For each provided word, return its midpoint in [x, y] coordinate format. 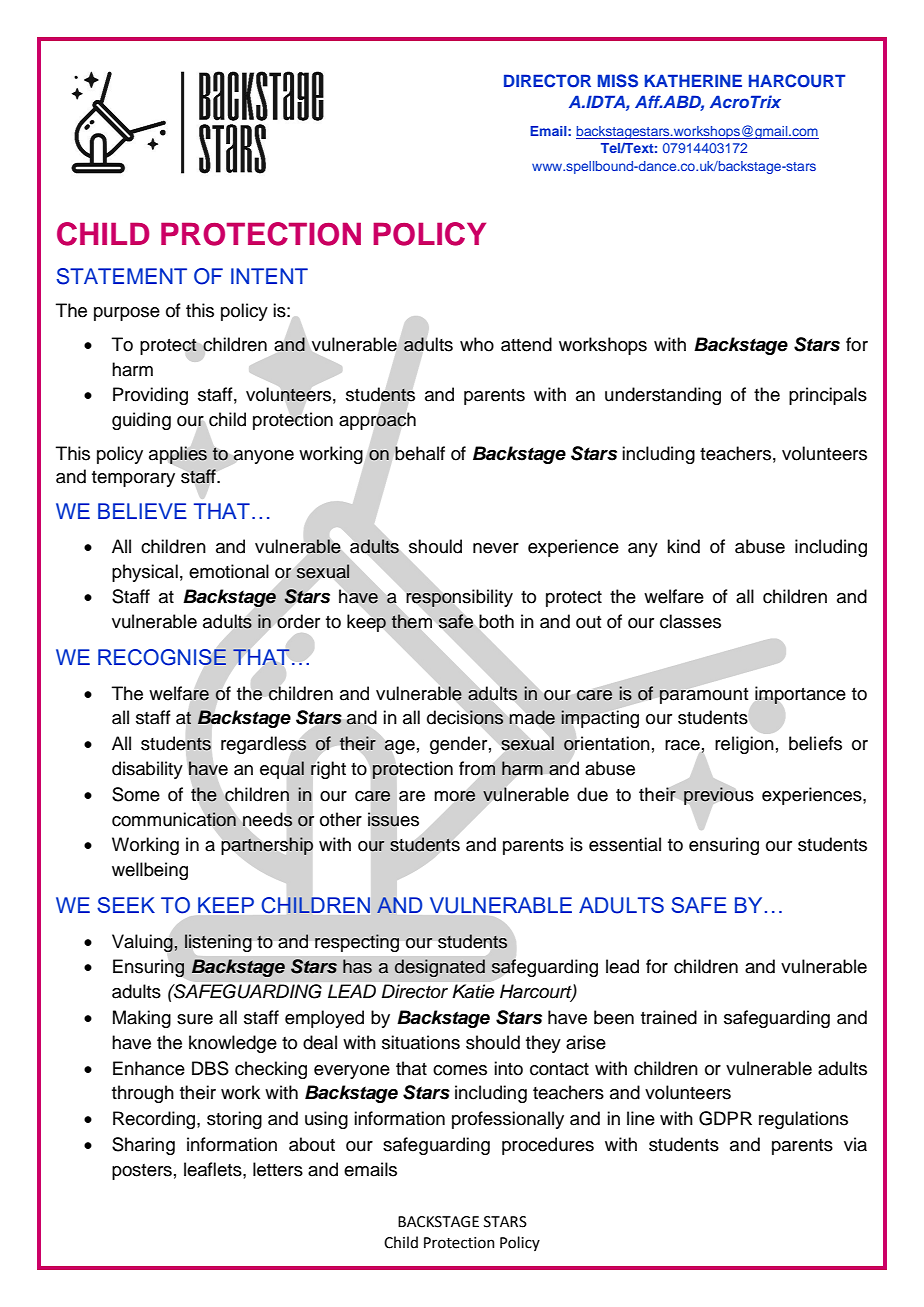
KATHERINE [693, 80]
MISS [618, 81]
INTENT [269, 276]
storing [234, 1120]
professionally [508, 1120]
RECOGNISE [162, 657]
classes [690, 621]
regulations [803, 1120]
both [496, 621]
